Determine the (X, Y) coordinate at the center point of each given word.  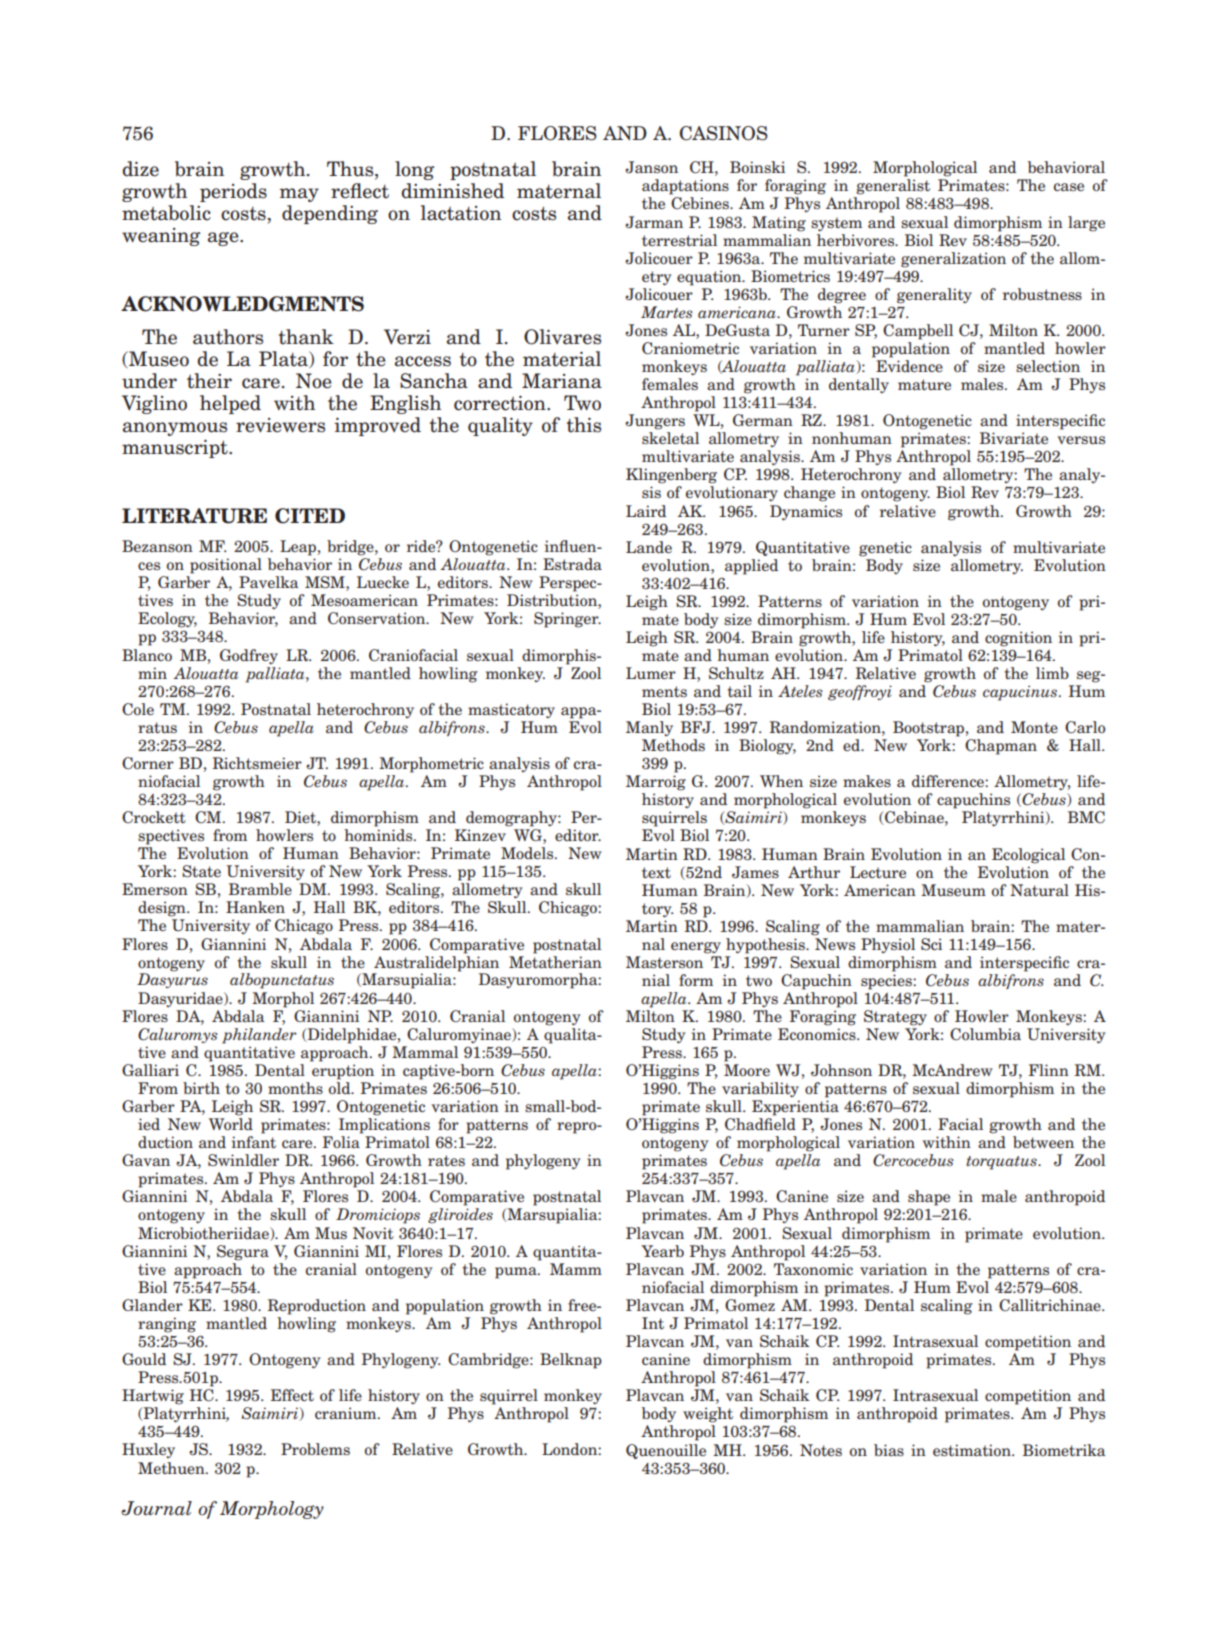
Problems (315, 1449)
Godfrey (249, 656)
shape (929, 1198)
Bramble (260, 889)
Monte (1034, 727)
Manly (649, 728)
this (583, 425)
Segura (243, 1253)
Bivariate (1014, 438)
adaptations (685, 187)
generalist (893, 187)
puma (517, 1273)
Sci (931, 944)
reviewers (280, 425)
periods (233, 192)
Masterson (664, 962)
